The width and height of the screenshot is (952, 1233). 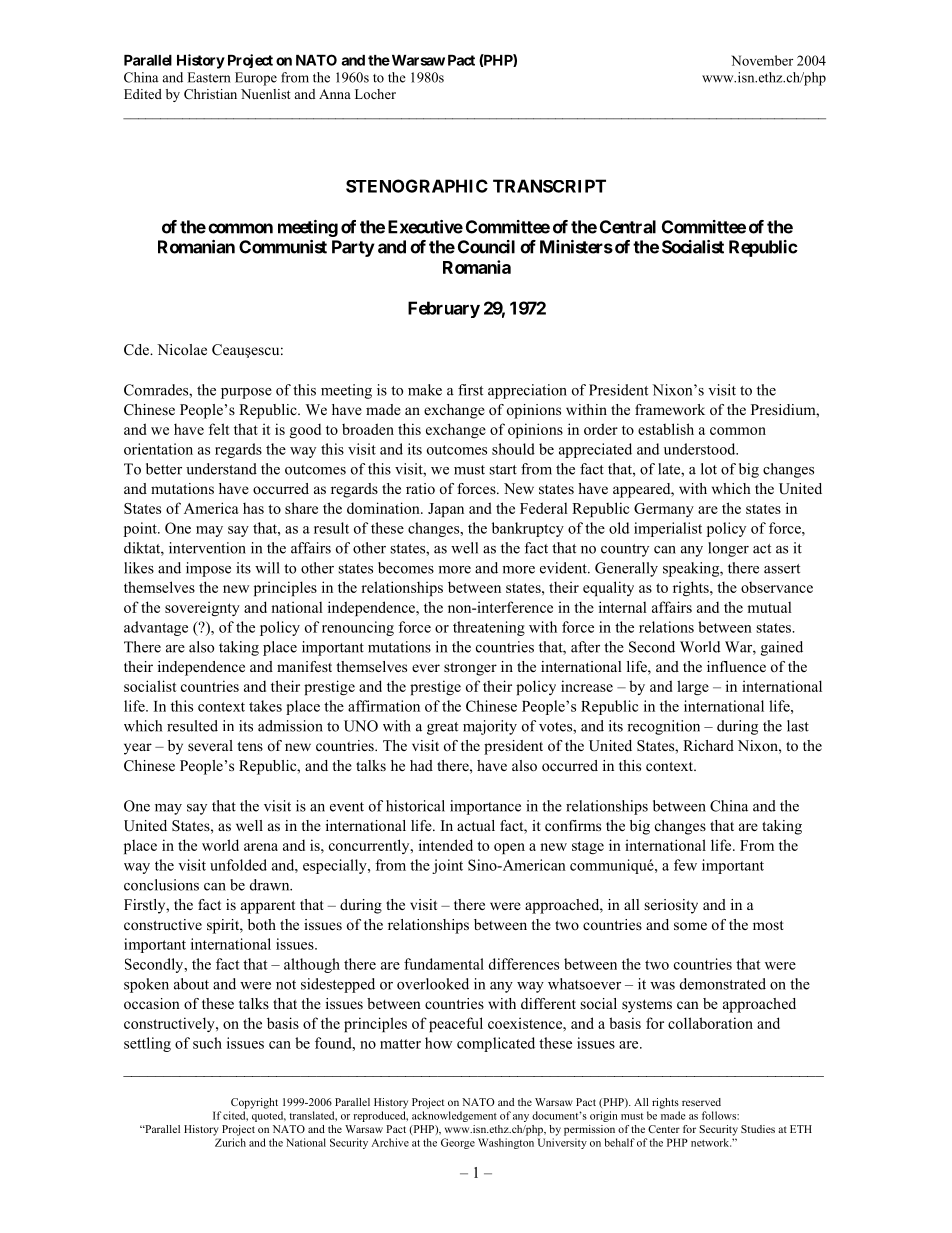 I want to click on Anna, so click(x=335, y=94).
